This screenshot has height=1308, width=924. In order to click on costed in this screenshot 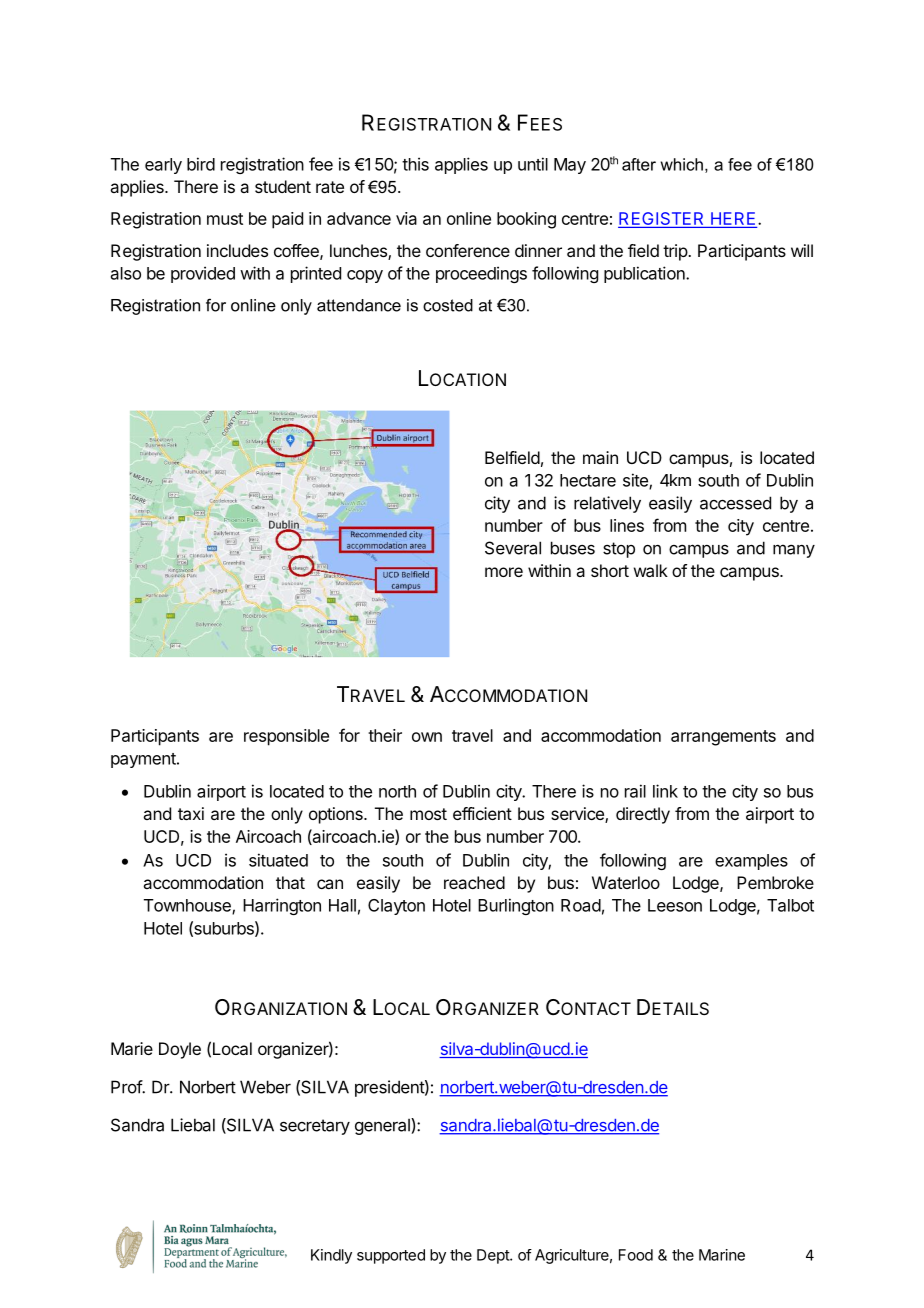, I will do `click(448, 305)`.
